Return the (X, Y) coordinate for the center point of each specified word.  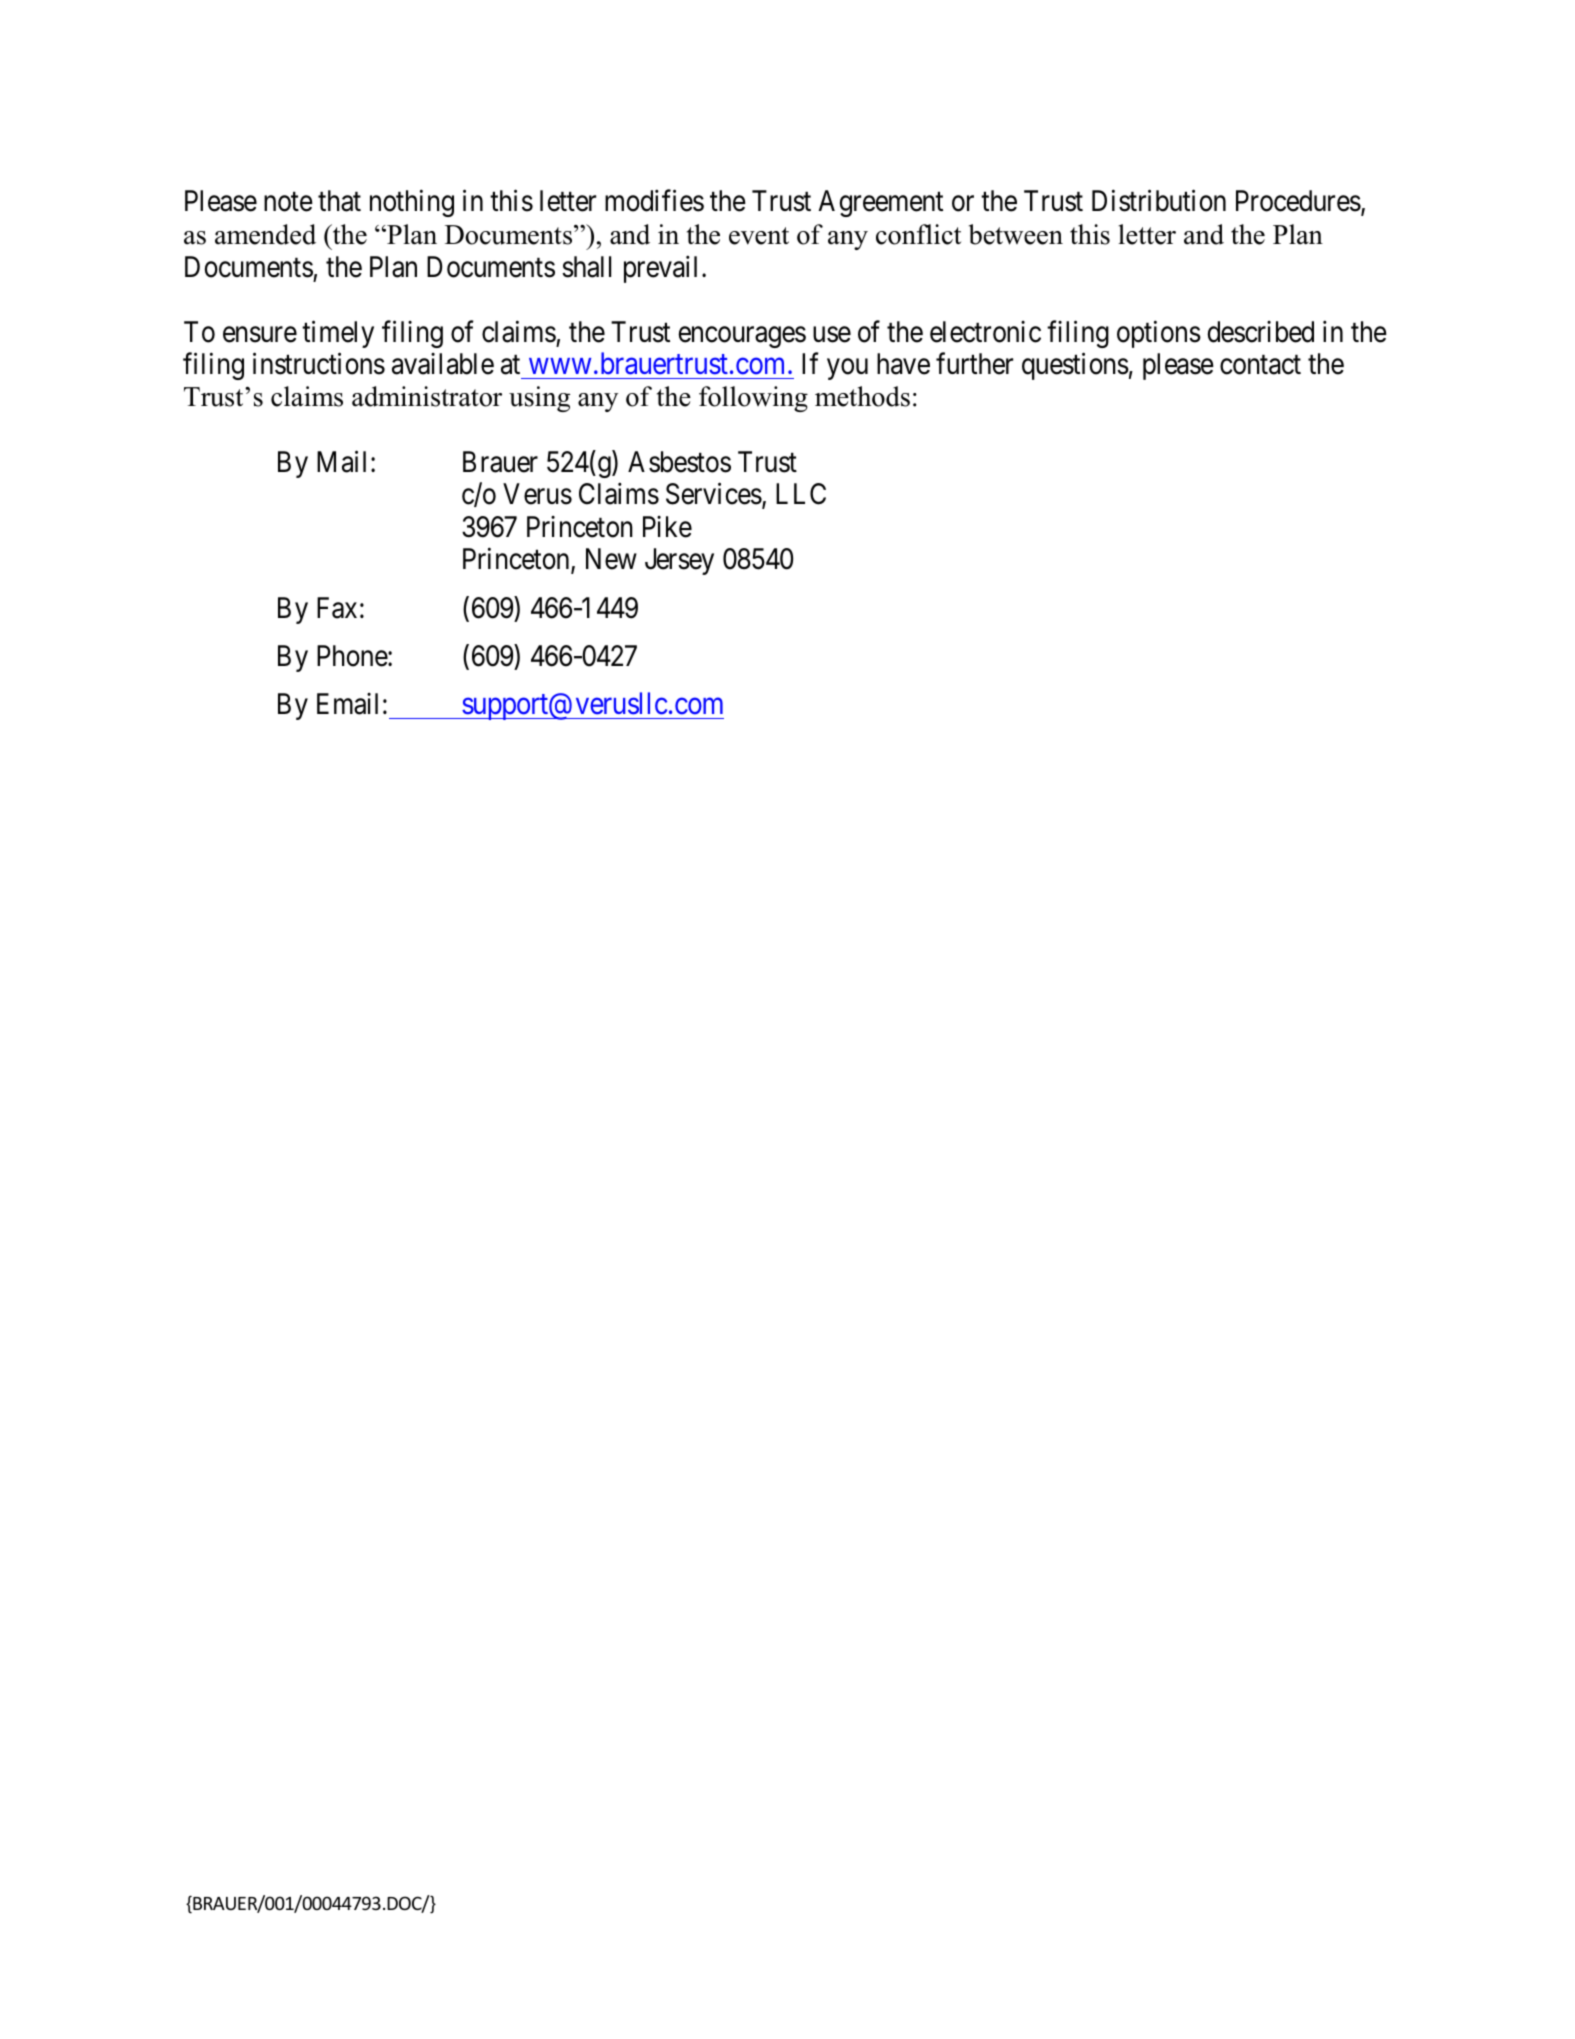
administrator (427, 396)
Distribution (1159, 201)
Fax (337, 608)
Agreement (880, 203)
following (753, 399)
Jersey (679, 561)
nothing (412, 203)
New (611, 559)
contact (1260, 365)
